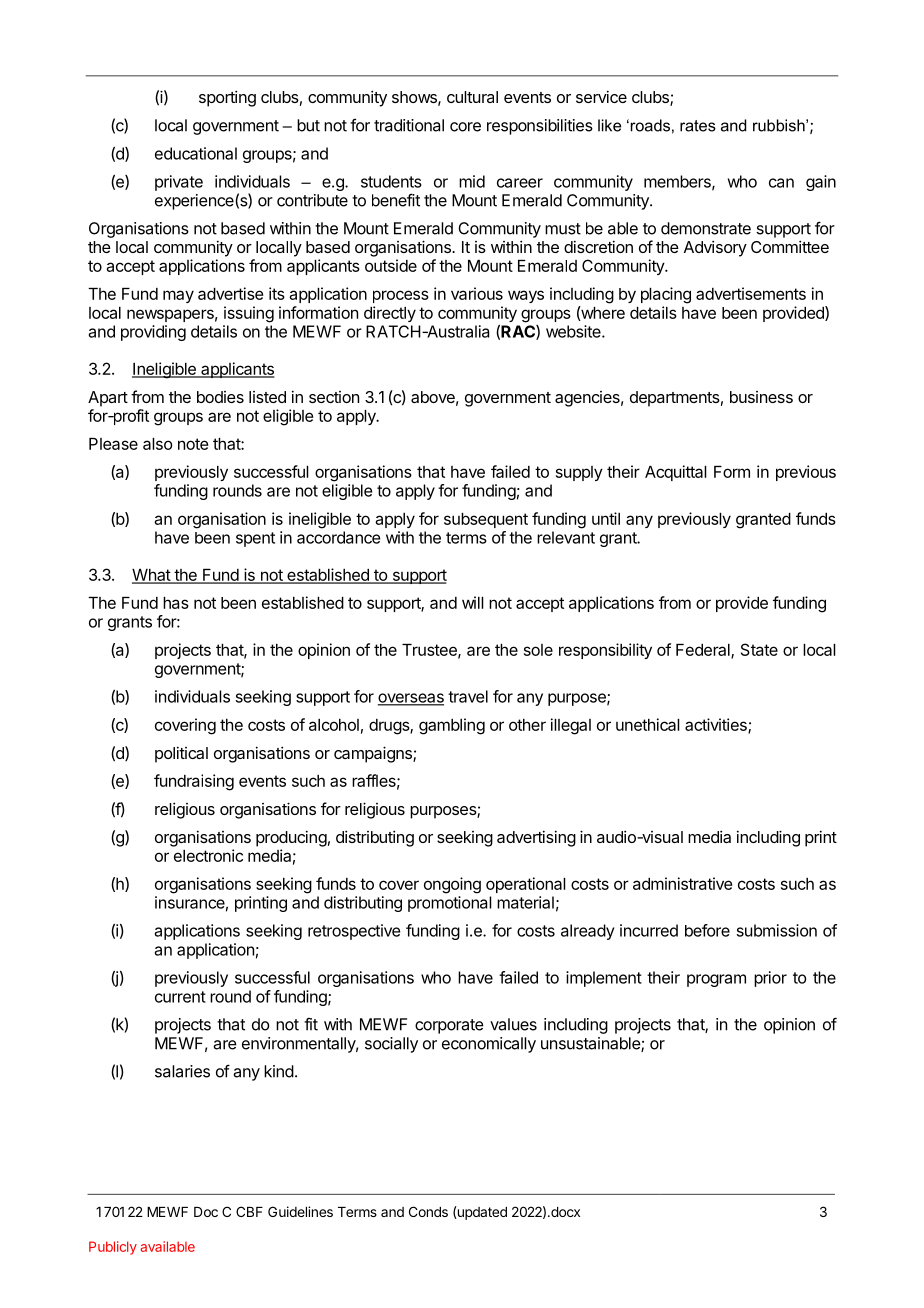 This page has height=1308, width=924. What do you see at coordinates (249, 1211) in the page?
I see `CBF` at bounding box center [249, 1211].
